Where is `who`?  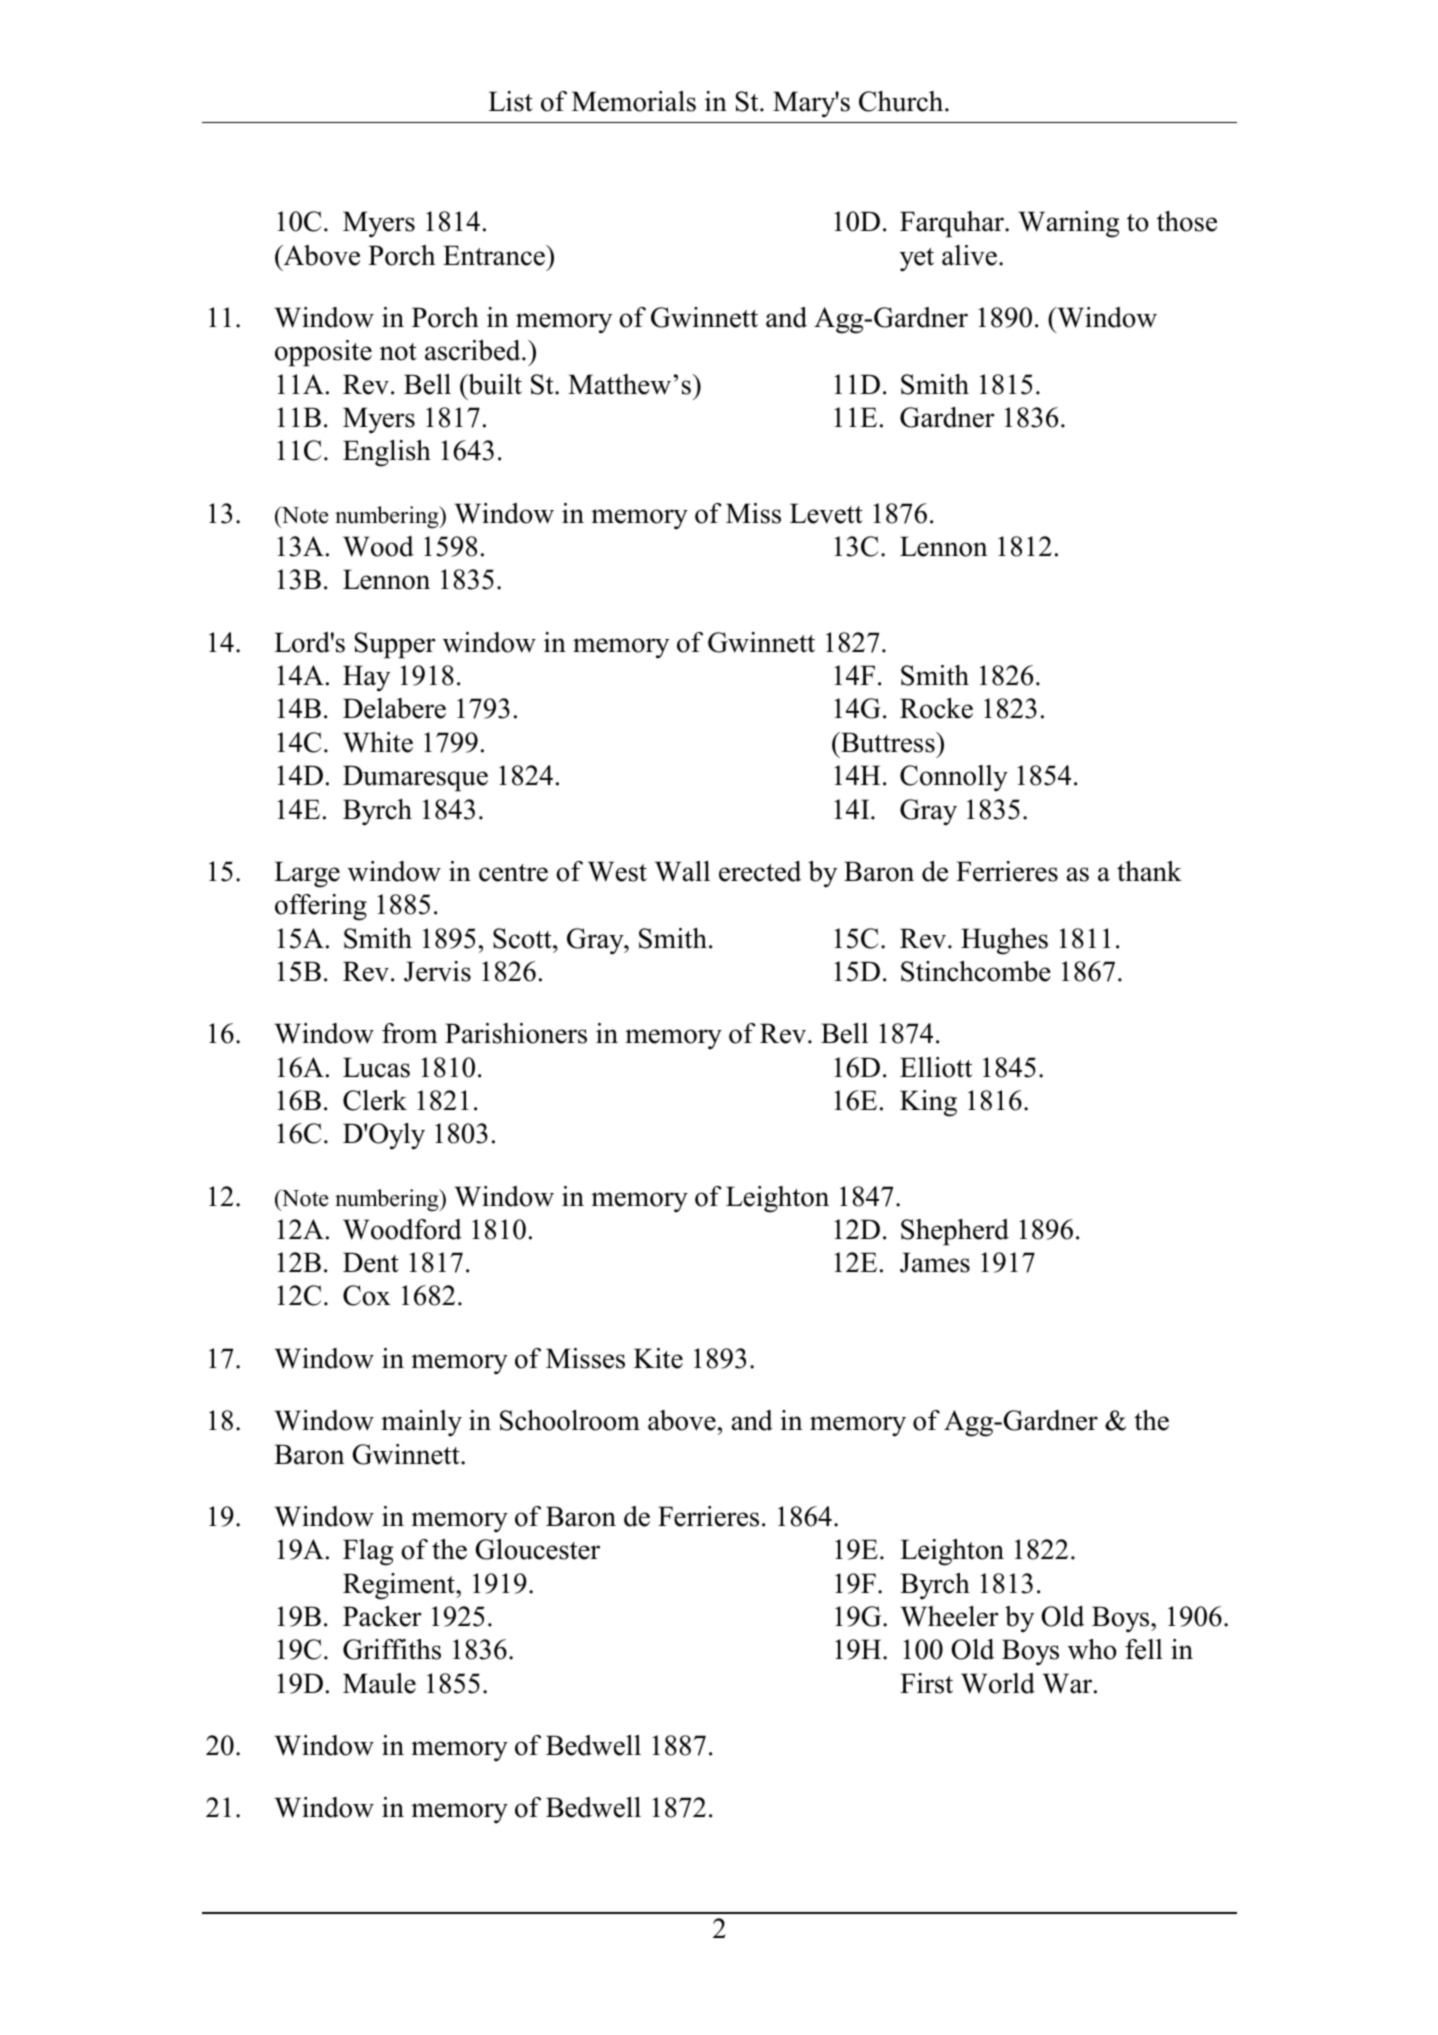 who is located at coordinates (1092, 1649).
